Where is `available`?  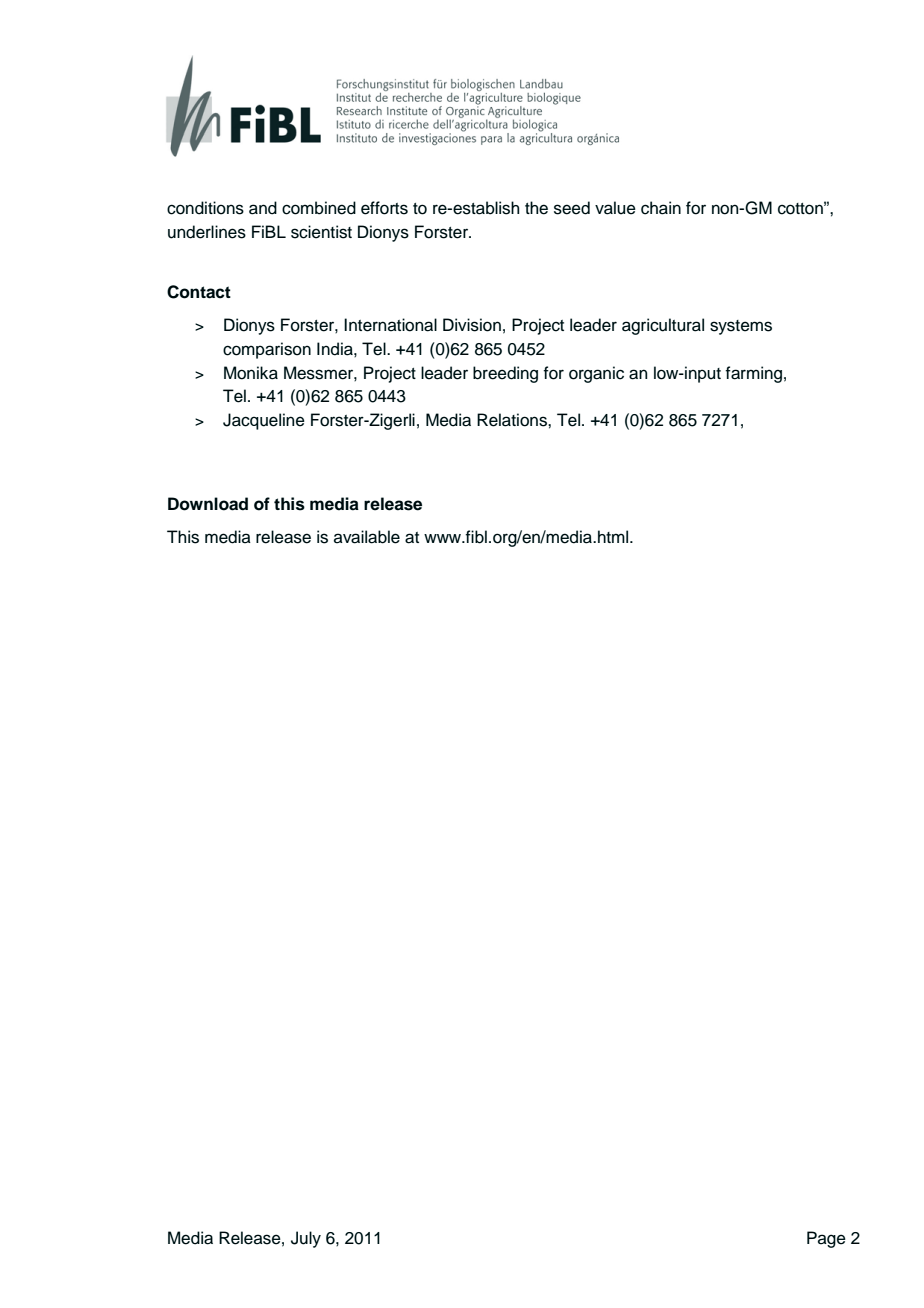
available is located at coordinates (367, 537).
